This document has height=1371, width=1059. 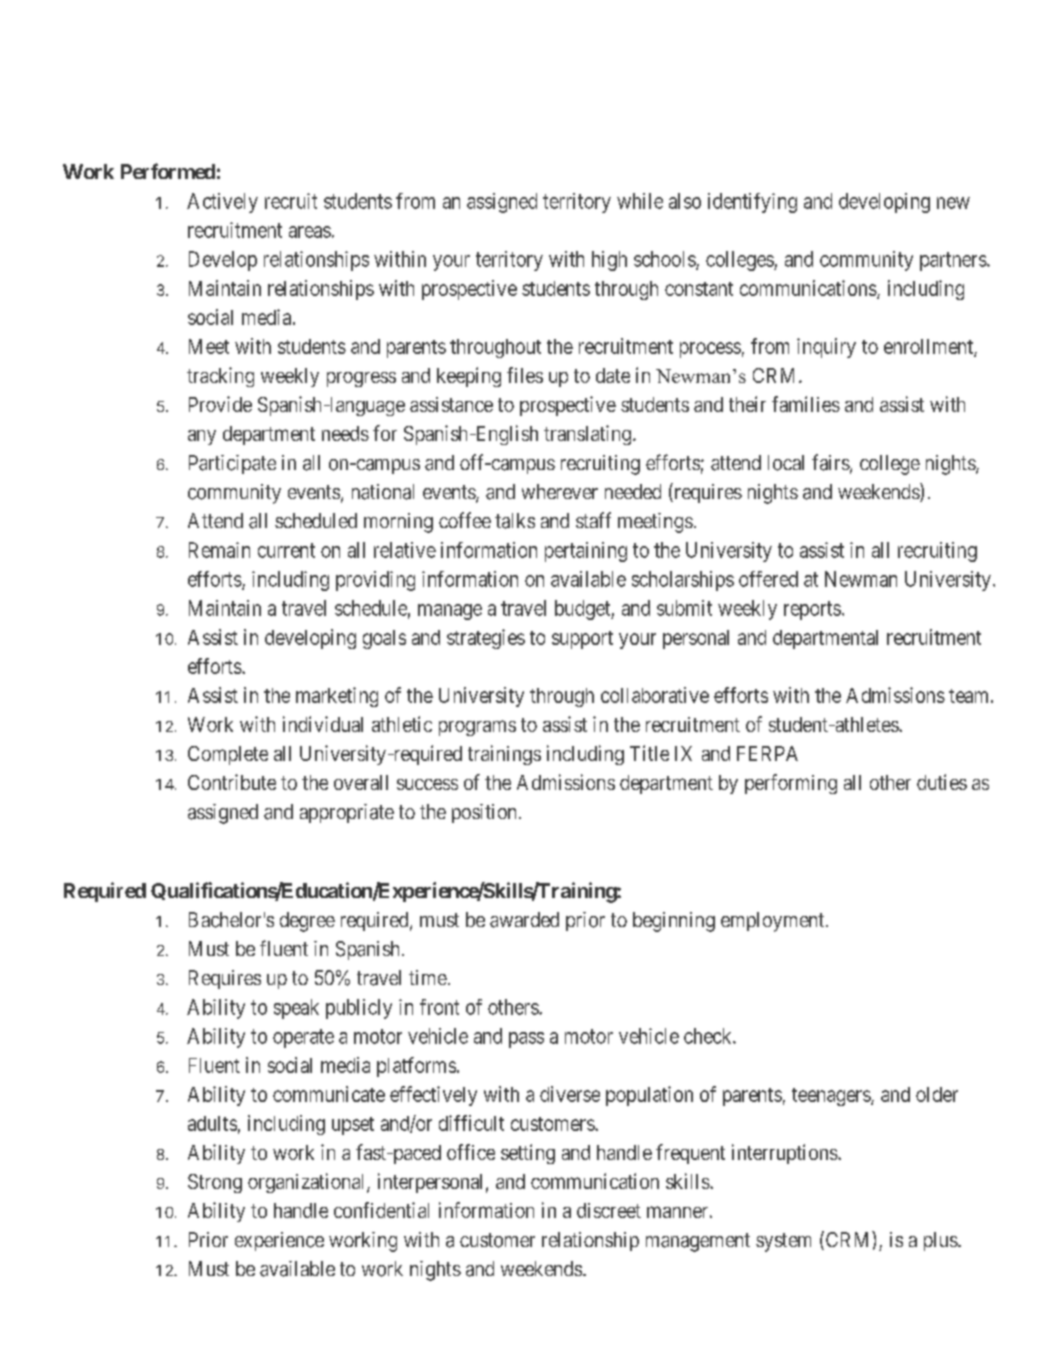 I want to click on identifying, so click(x=752, y=203).
